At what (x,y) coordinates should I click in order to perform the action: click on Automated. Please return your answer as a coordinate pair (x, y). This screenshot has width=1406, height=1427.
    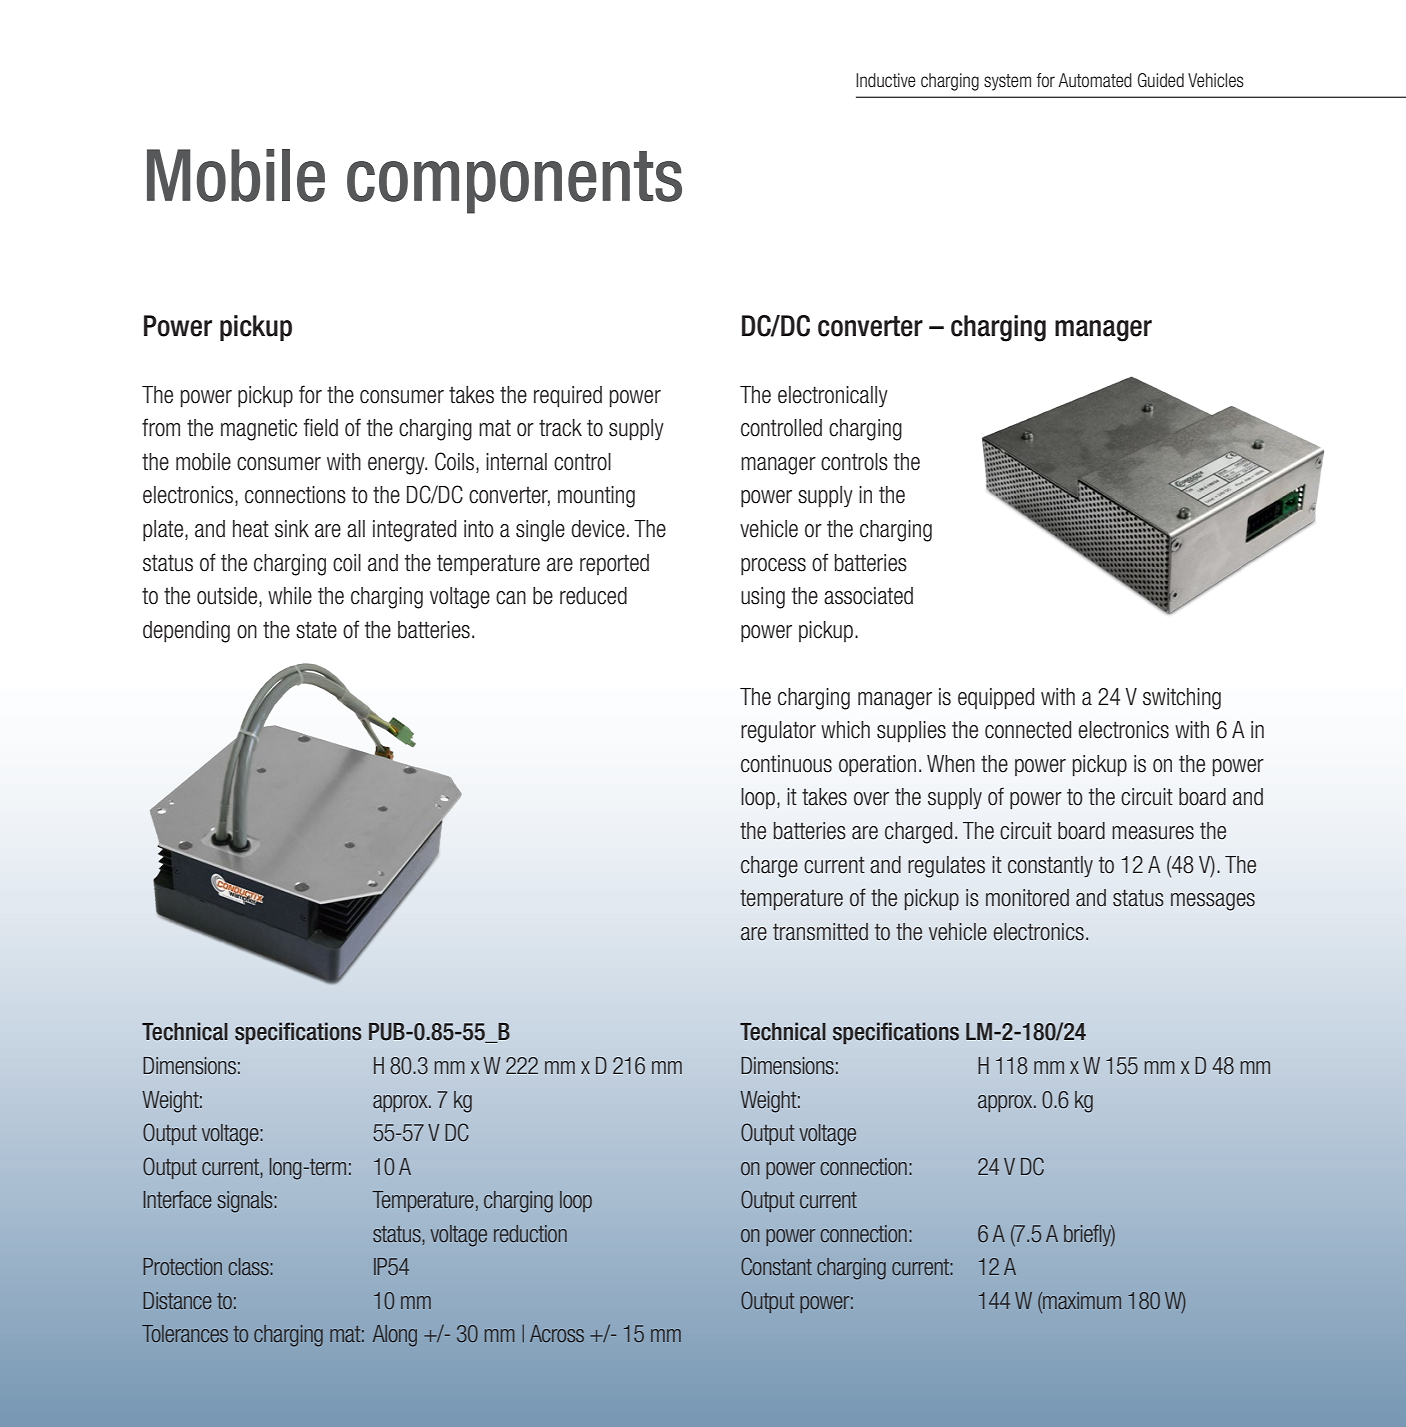
    Looking at the image, I should click on (1095, 80).
